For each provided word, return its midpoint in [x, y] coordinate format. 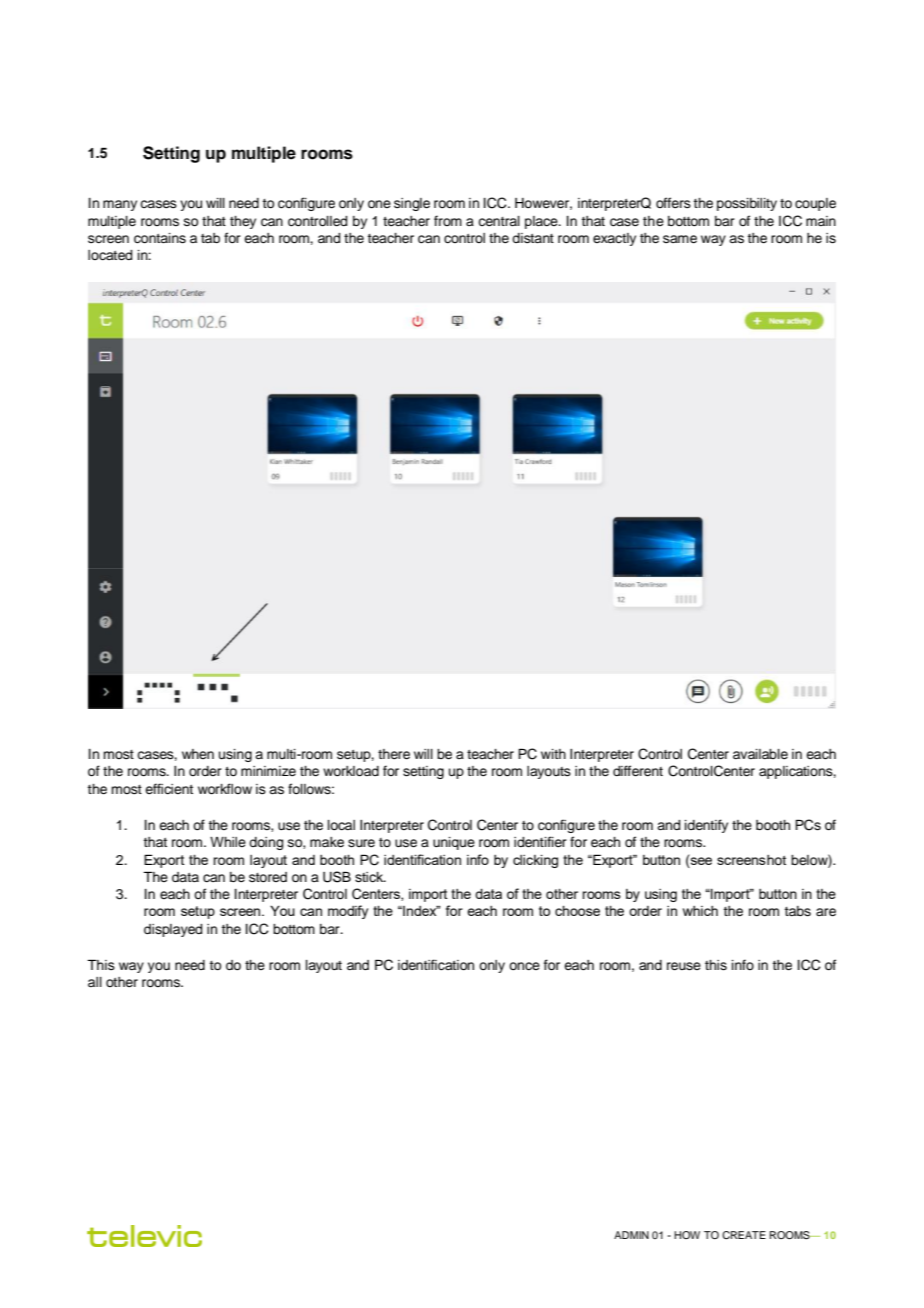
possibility [747, 204]
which [700, 911]
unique [454, 843]
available [760, 754]
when [198, 754]
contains [160, 238]
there [394, 754]
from [448, 220]
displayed [173, 930]
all [95, 982]
